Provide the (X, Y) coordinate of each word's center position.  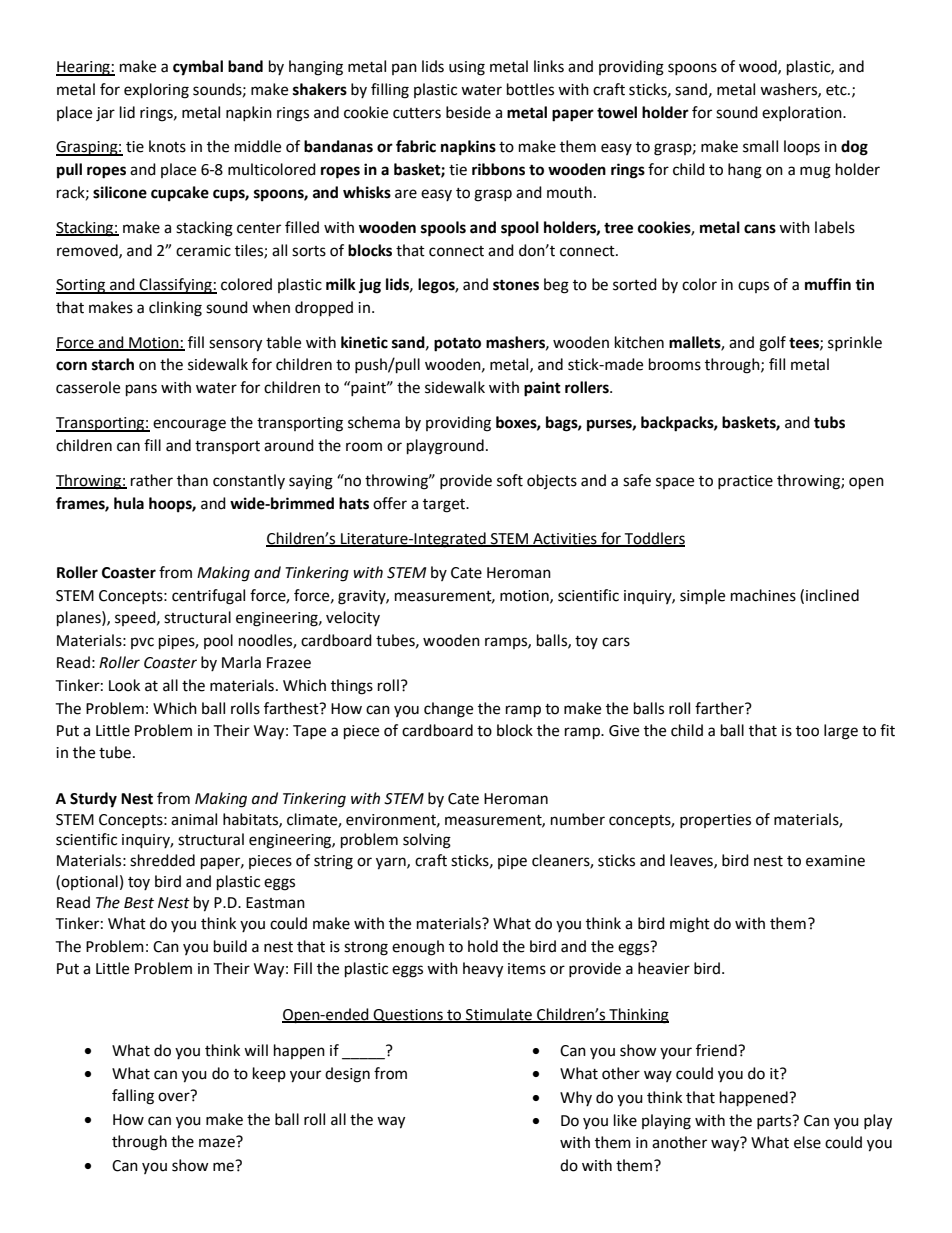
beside (468, 112)
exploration (803, 113)
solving (427, 841)
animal (194, 819)
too (807, 731)
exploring (156, 91)
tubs (829, 422)
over (174, 1097)
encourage (189, 425)
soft (510, 480)
